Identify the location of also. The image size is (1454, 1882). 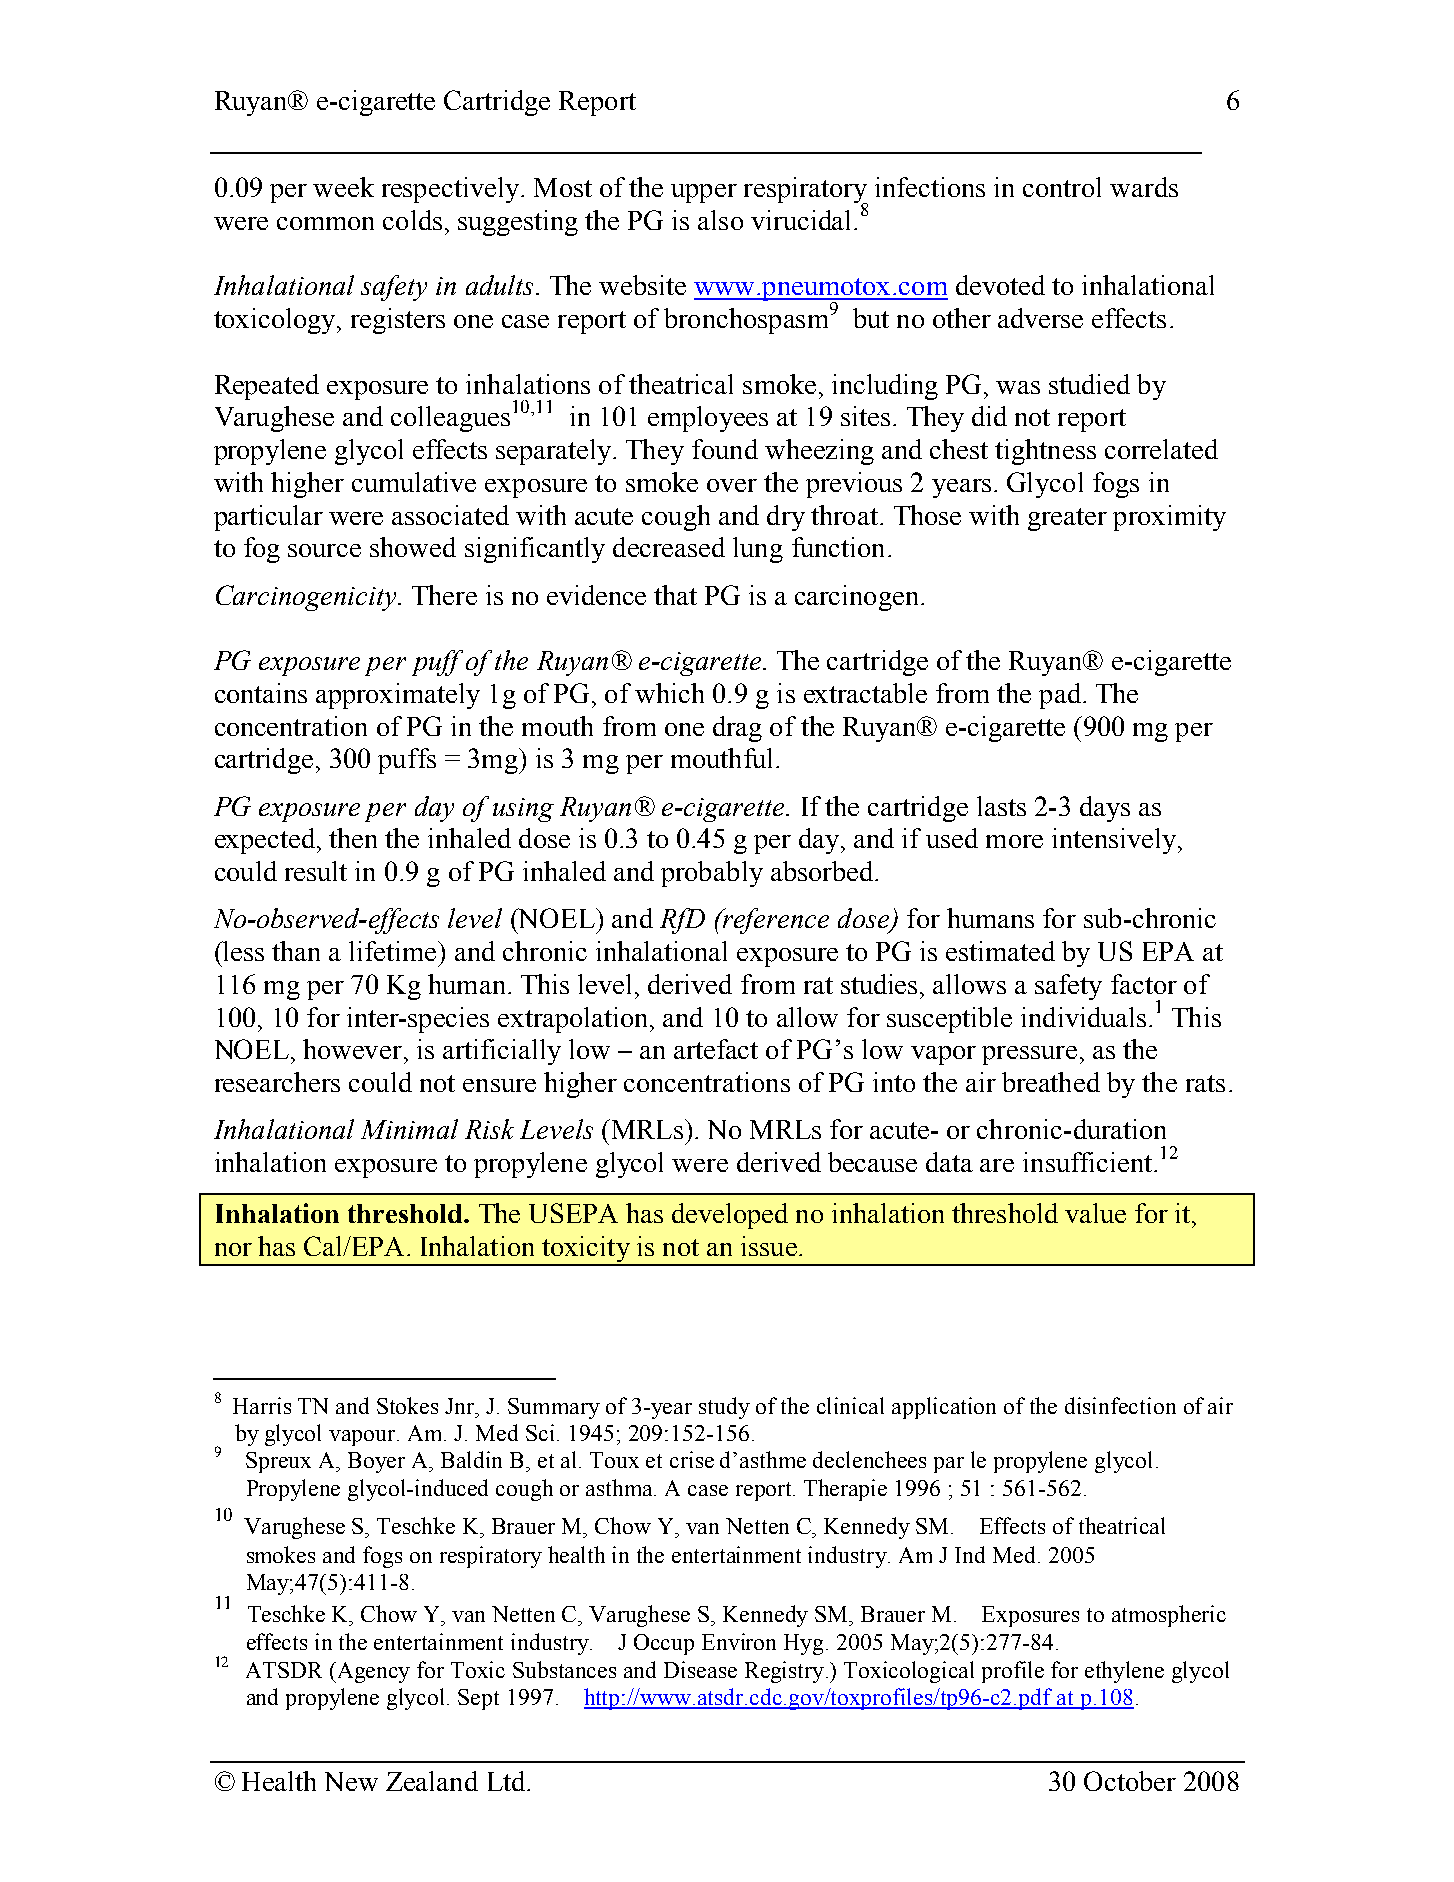
(720, 220).
